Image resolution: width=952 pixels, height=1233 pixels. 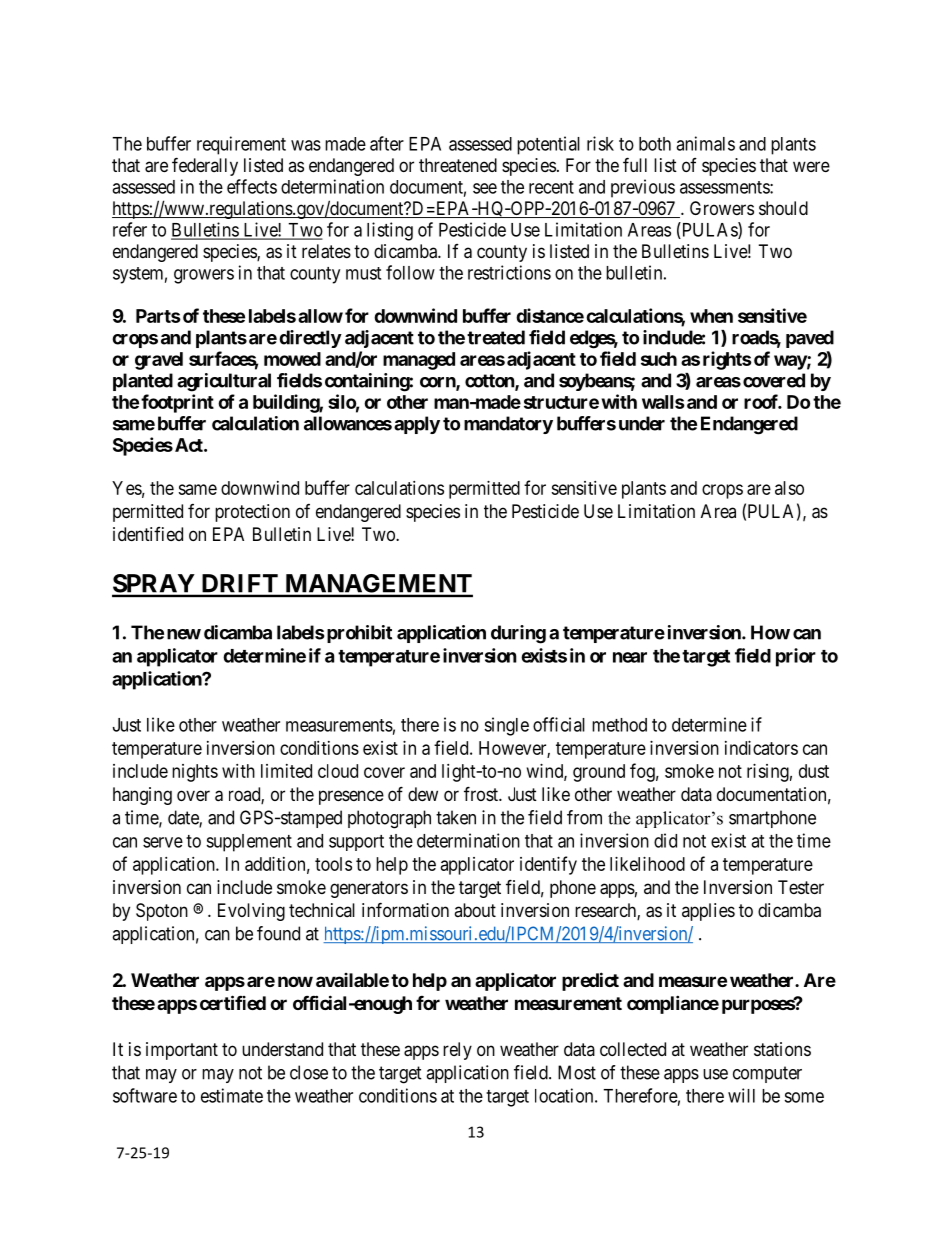 I want to click on did, so click(x=665, y=840).
